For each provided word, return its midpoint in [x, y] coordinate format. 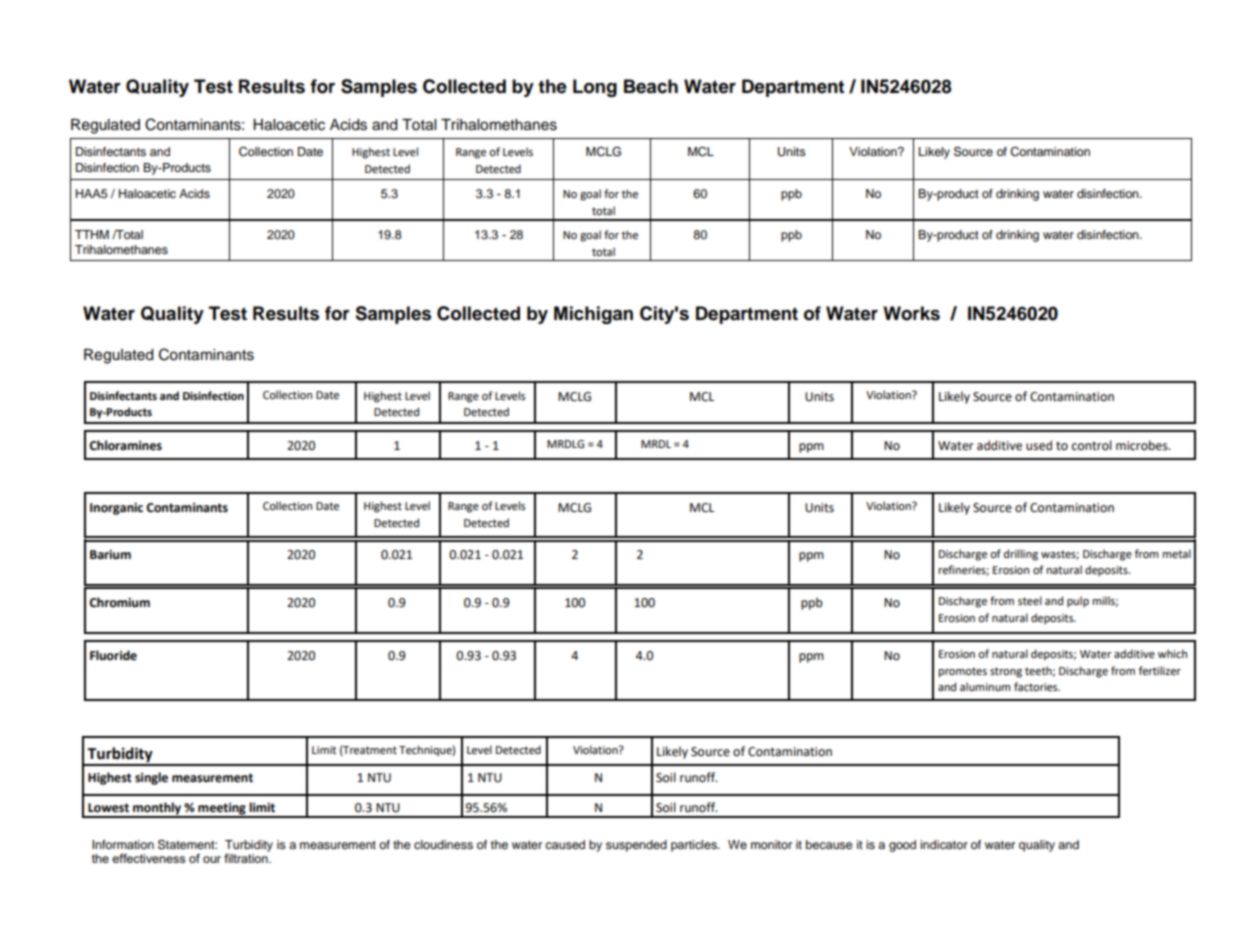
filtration [247, 858]
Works [911, 313]
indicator [944, 844]
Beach [651, 86]
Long [595, 88]
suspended [636, 846]
